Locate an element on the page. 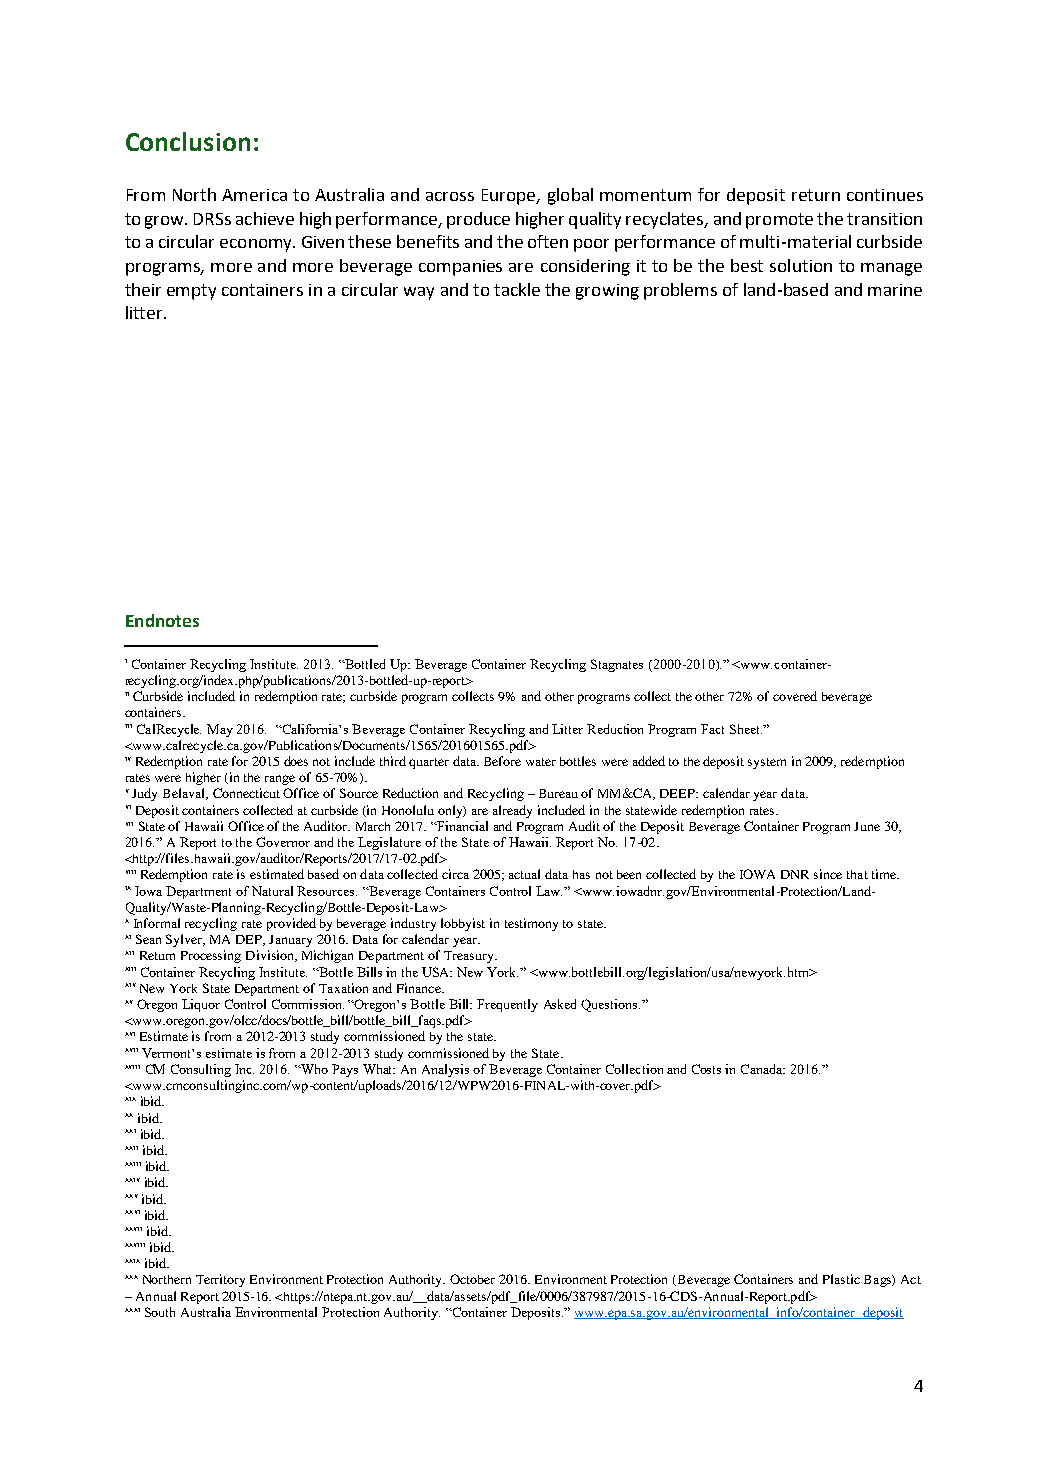 This image has height=1483, width=1048. Sheet is located at coordinates (746, 729).
